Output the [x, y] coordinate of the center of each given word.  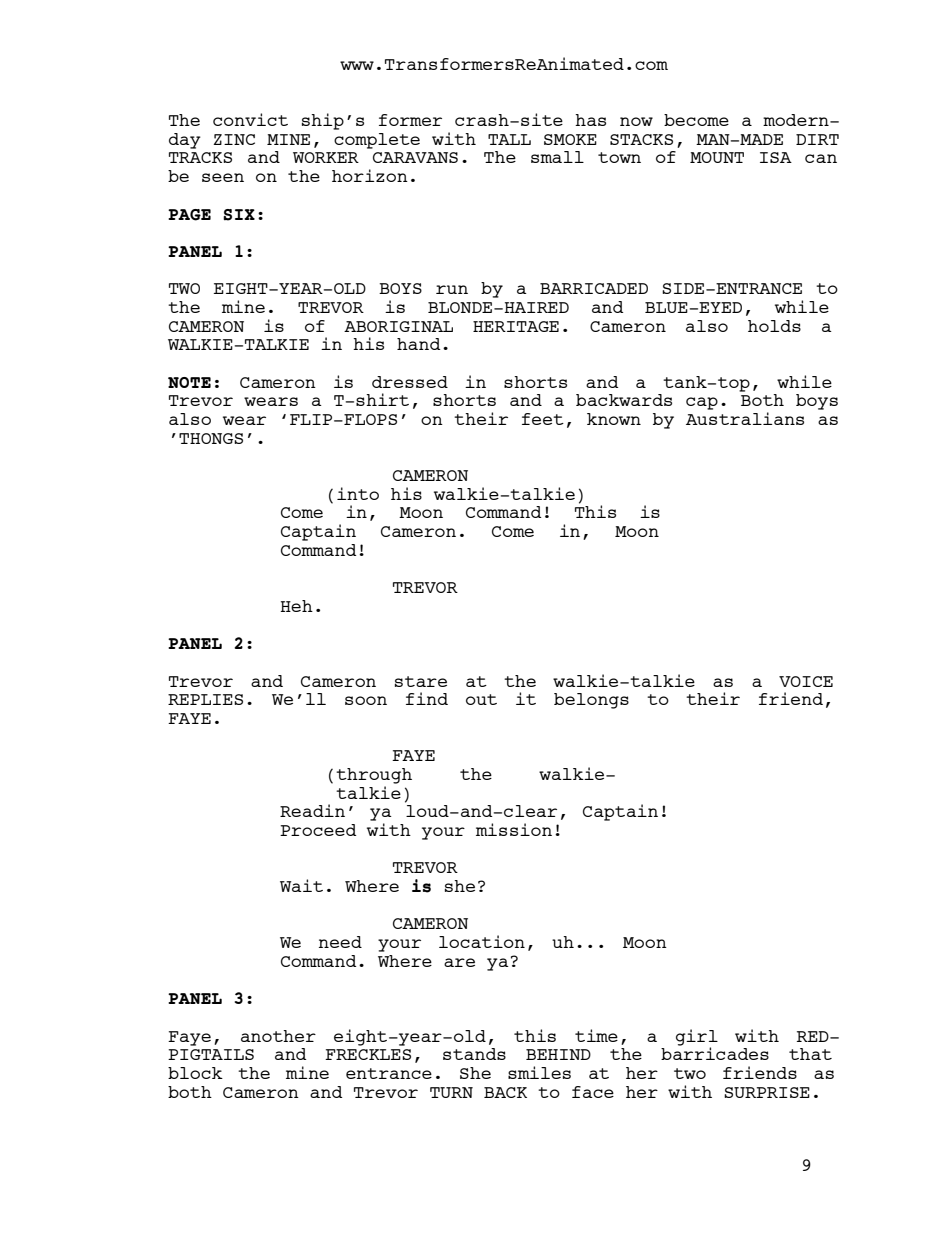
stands [474, 1054]
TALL [509, 139]
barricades [715, 1052]
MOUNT [717, 157]
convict [250, 119]
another [278, 1036]
